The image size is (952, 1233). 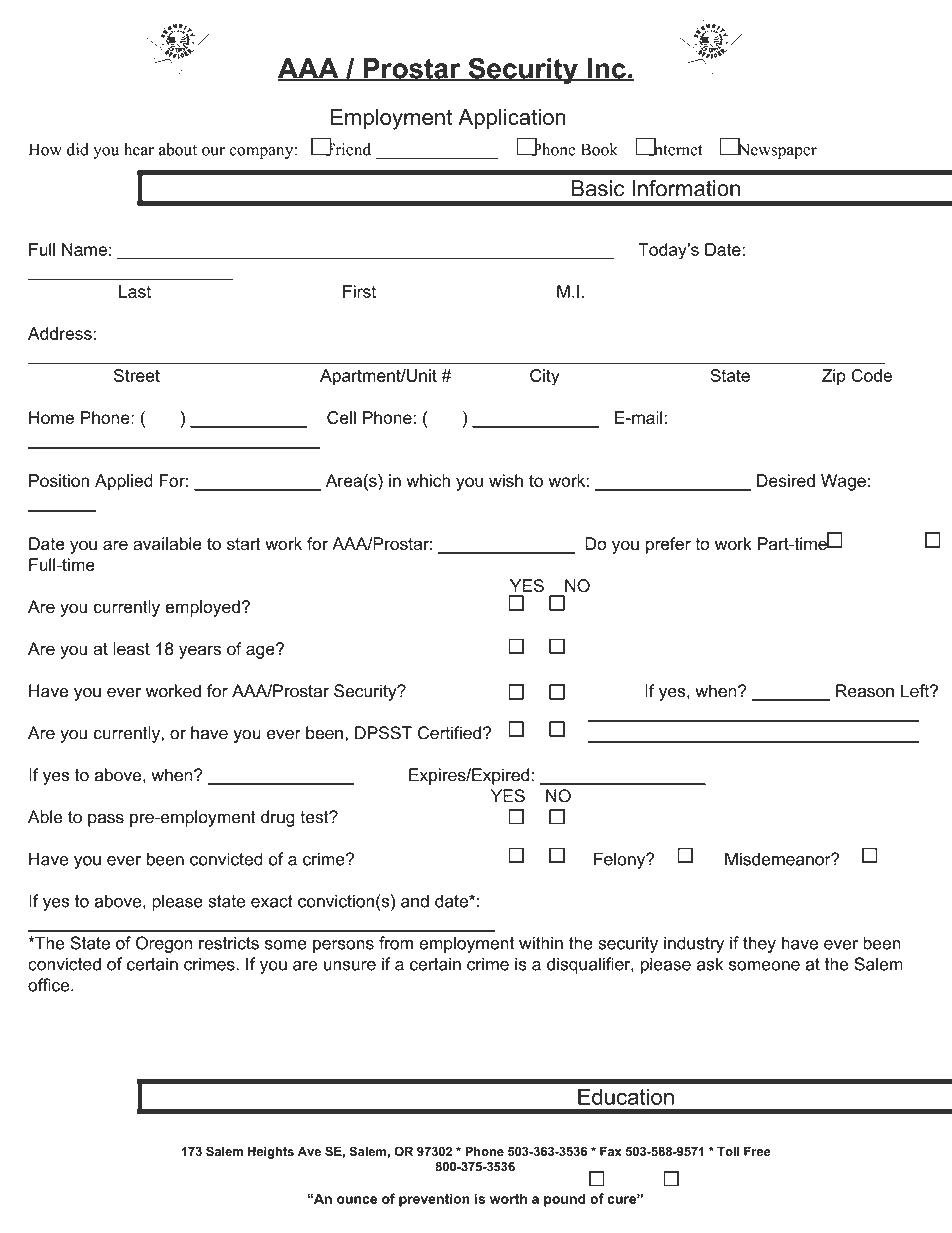 I want to click on Certified, so click(x=449, y=733).
